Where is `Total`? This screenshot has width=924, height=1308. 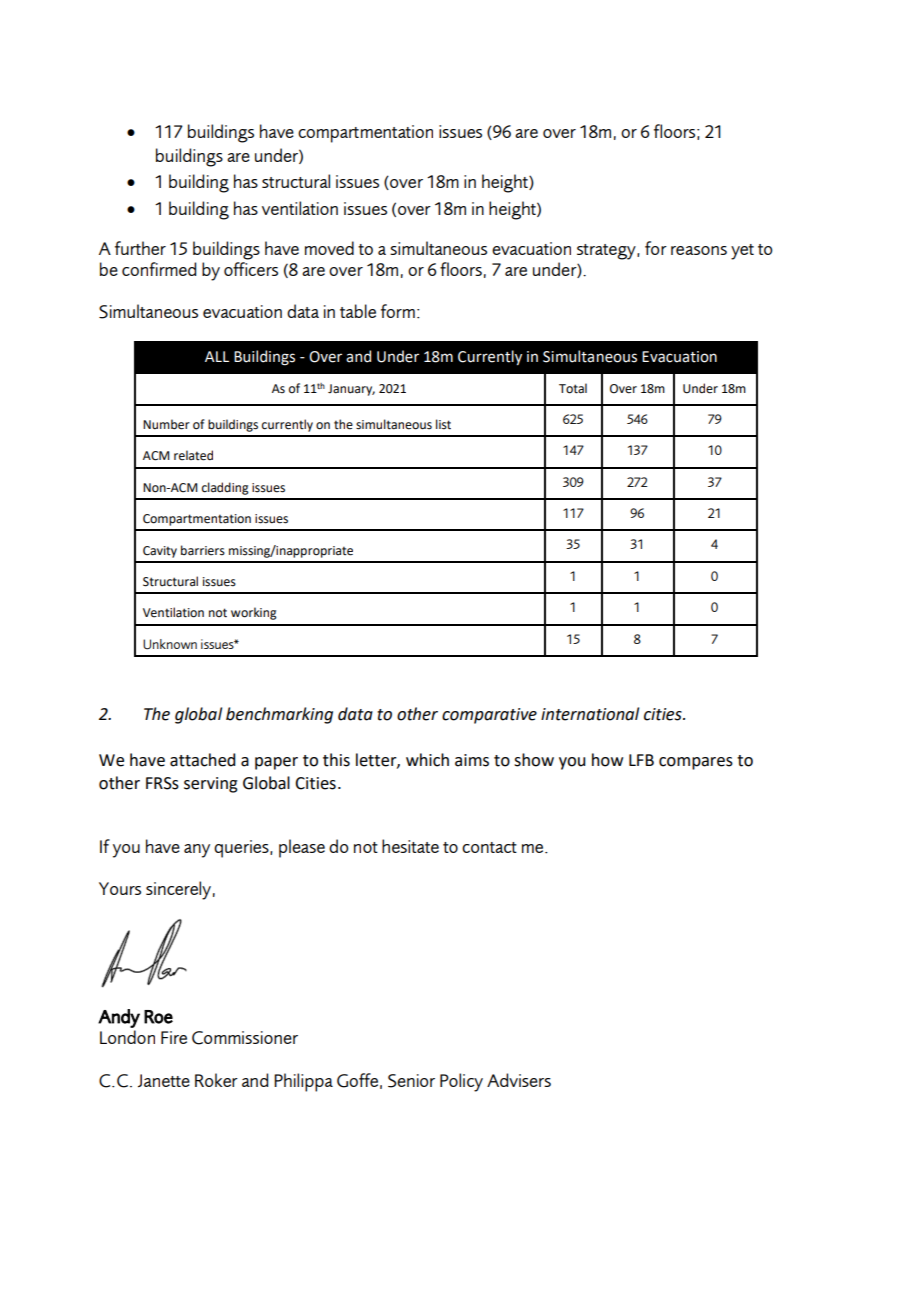 Total is located at coordinates (573, 388).
